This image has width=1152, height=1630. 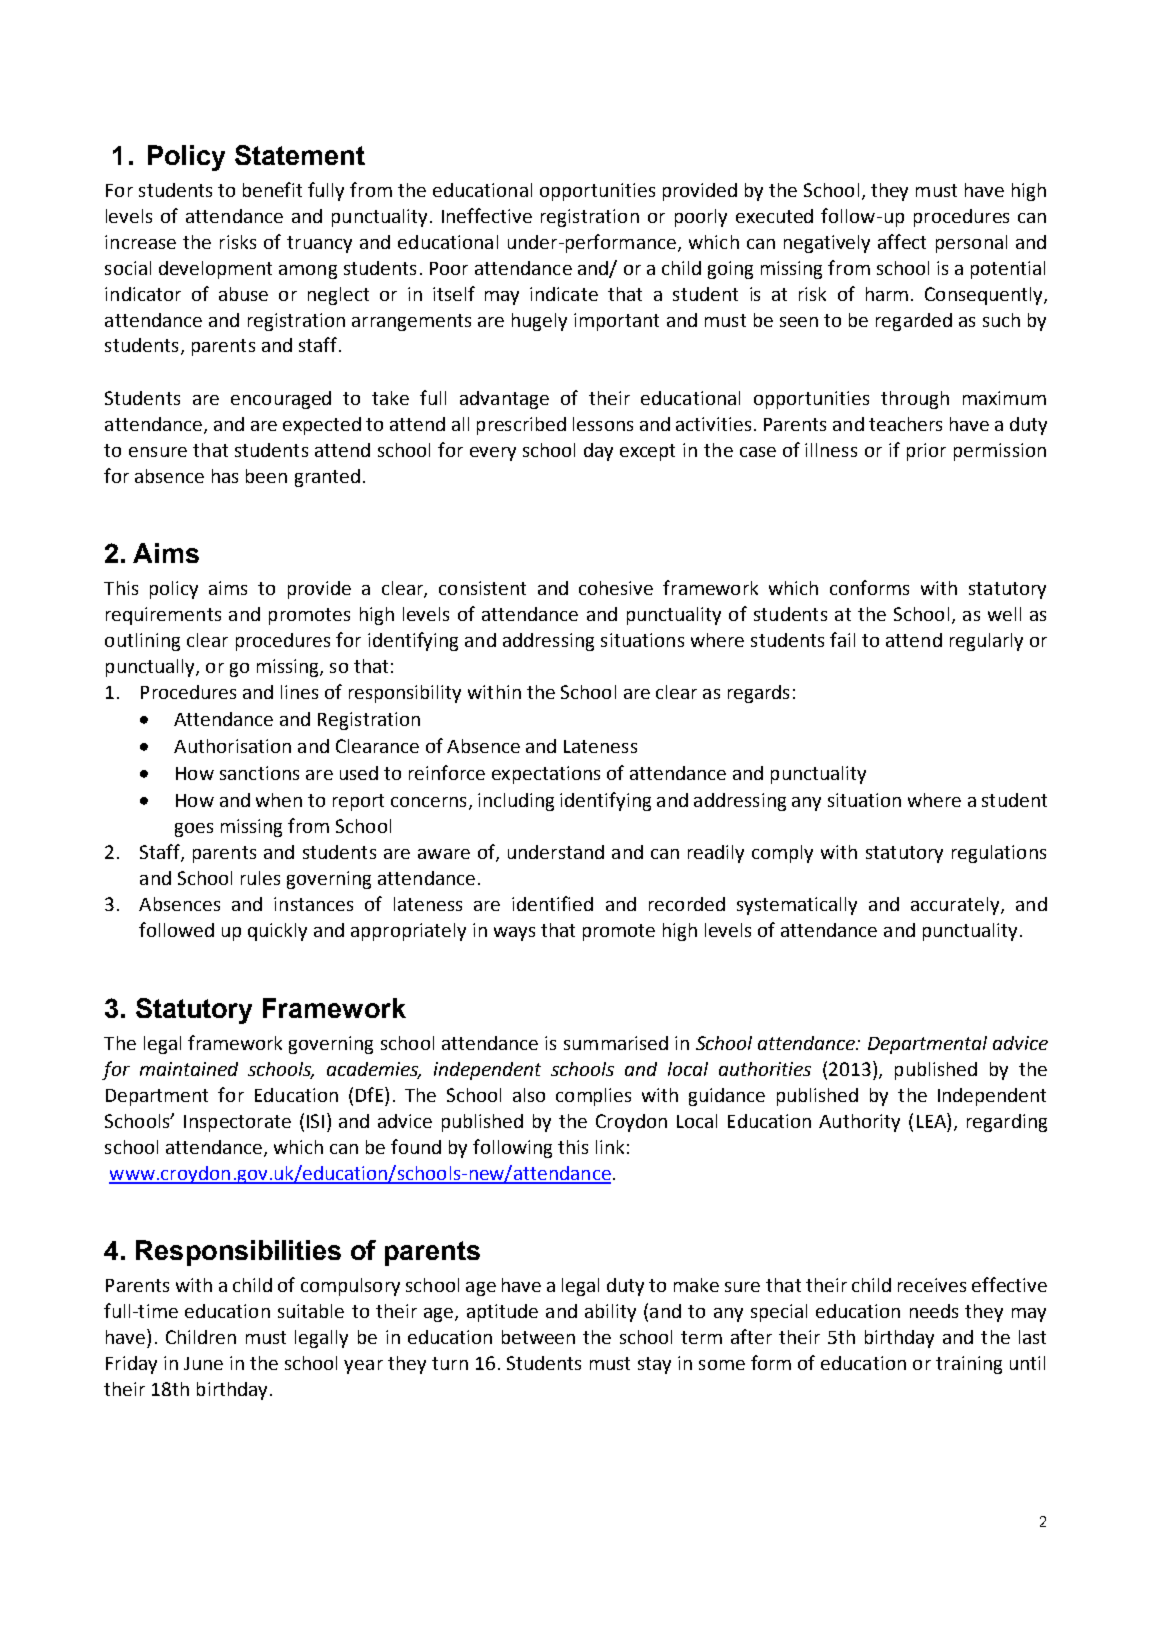 What do you see at coordinates (272, 189) in the image?
I see `benefit` at bounding box center [272, 189].
